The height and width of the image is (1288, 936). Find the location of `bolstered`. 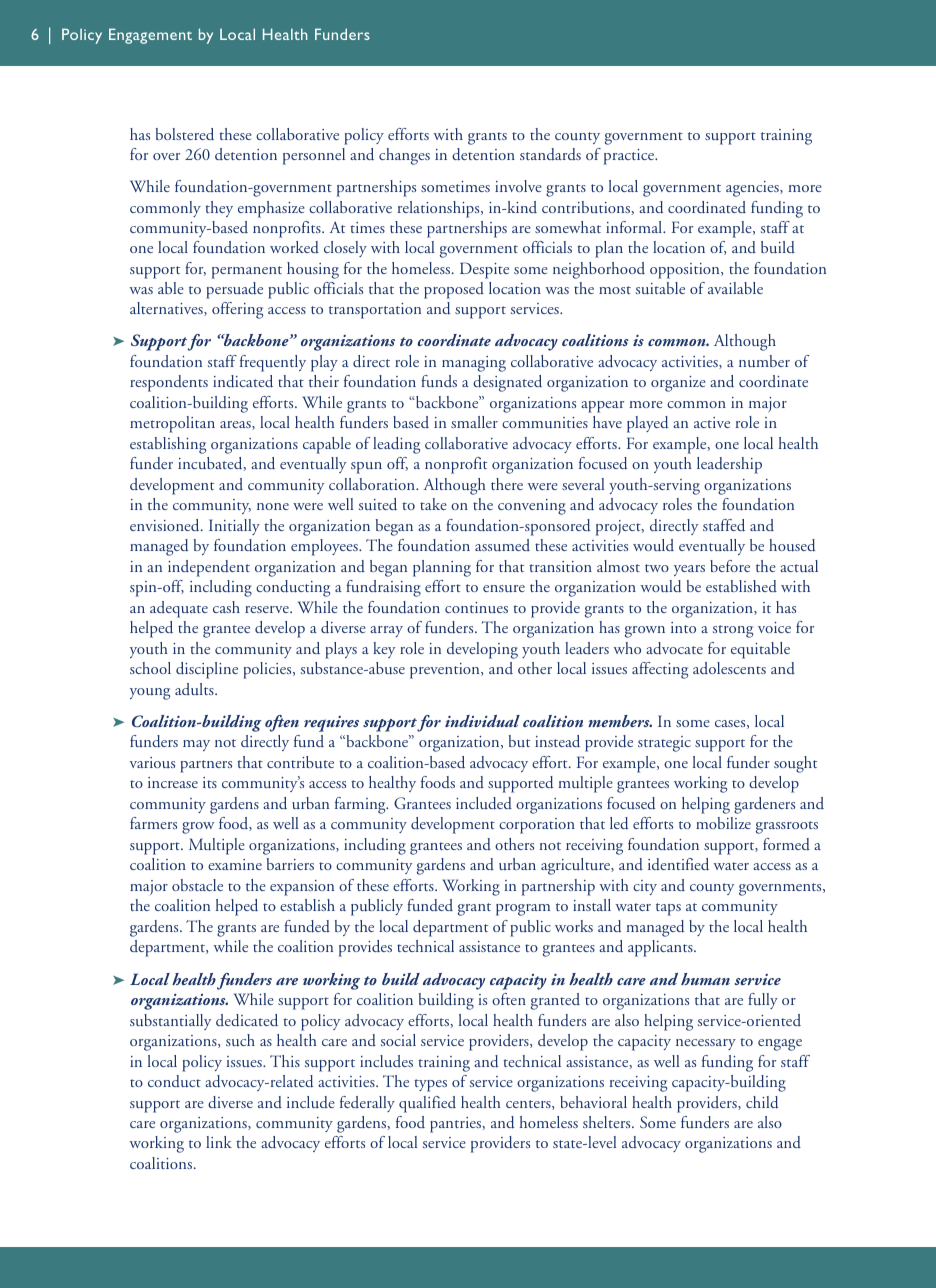

bolstered is located at coordinates (185, 134).
